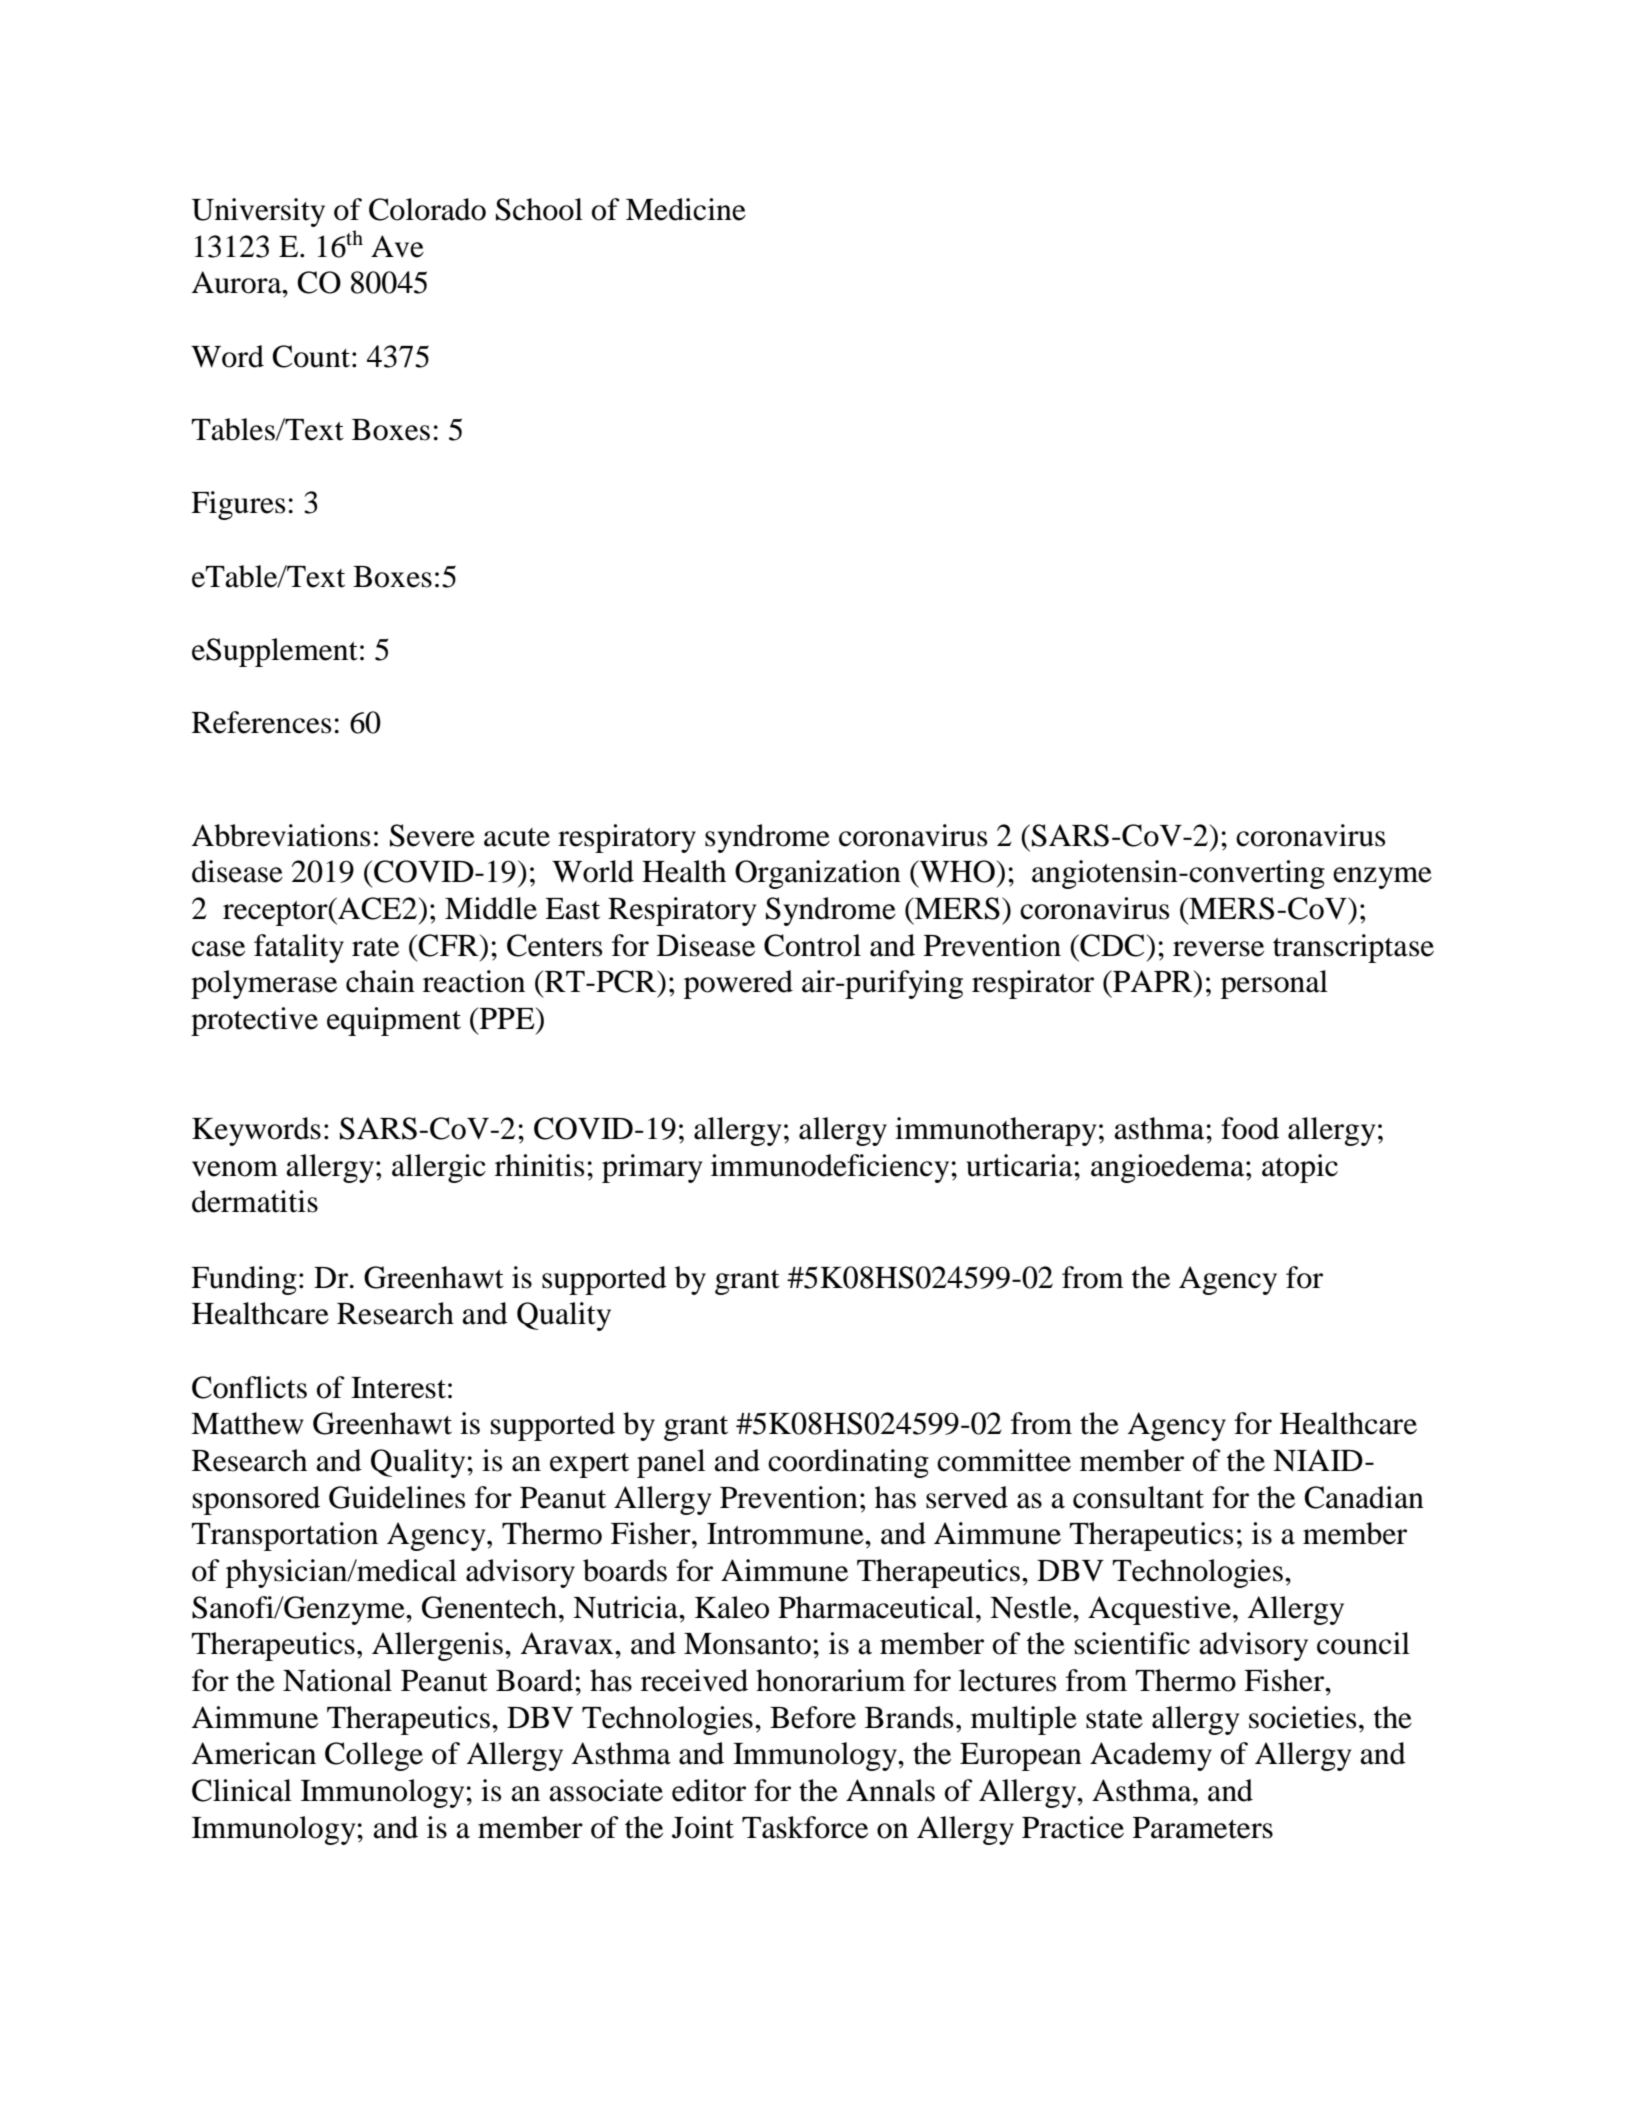 This screenshot has width=1626, height=2104. Describe the element at coordinates (374, 1756) in the screenshot. I see `College` at that location.
